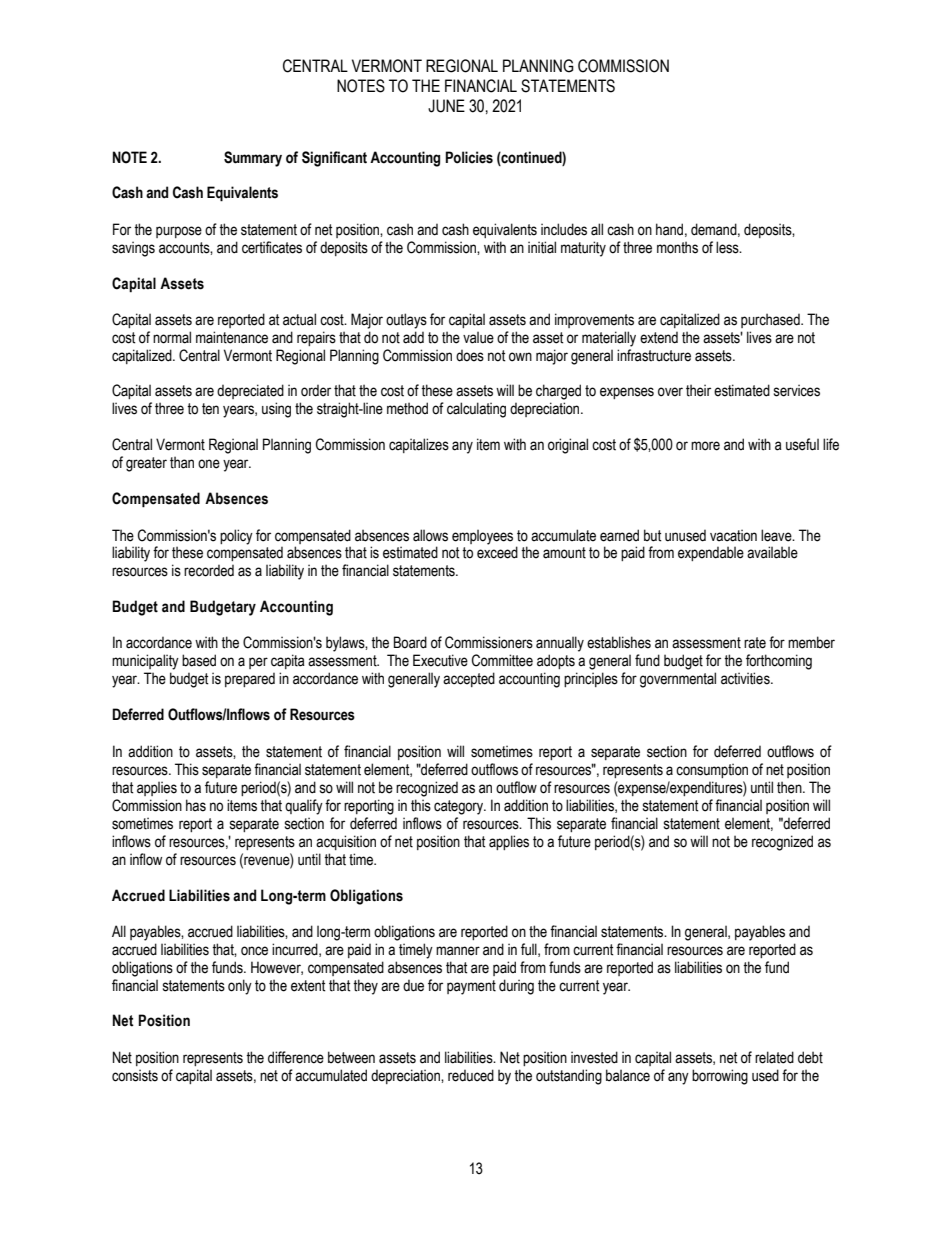 The width and height of the screenshot is (952, 1233). What do you see at coordinates (253, 159) in the screenshot?
I see `Summary` at bounding box center [253, 159].
